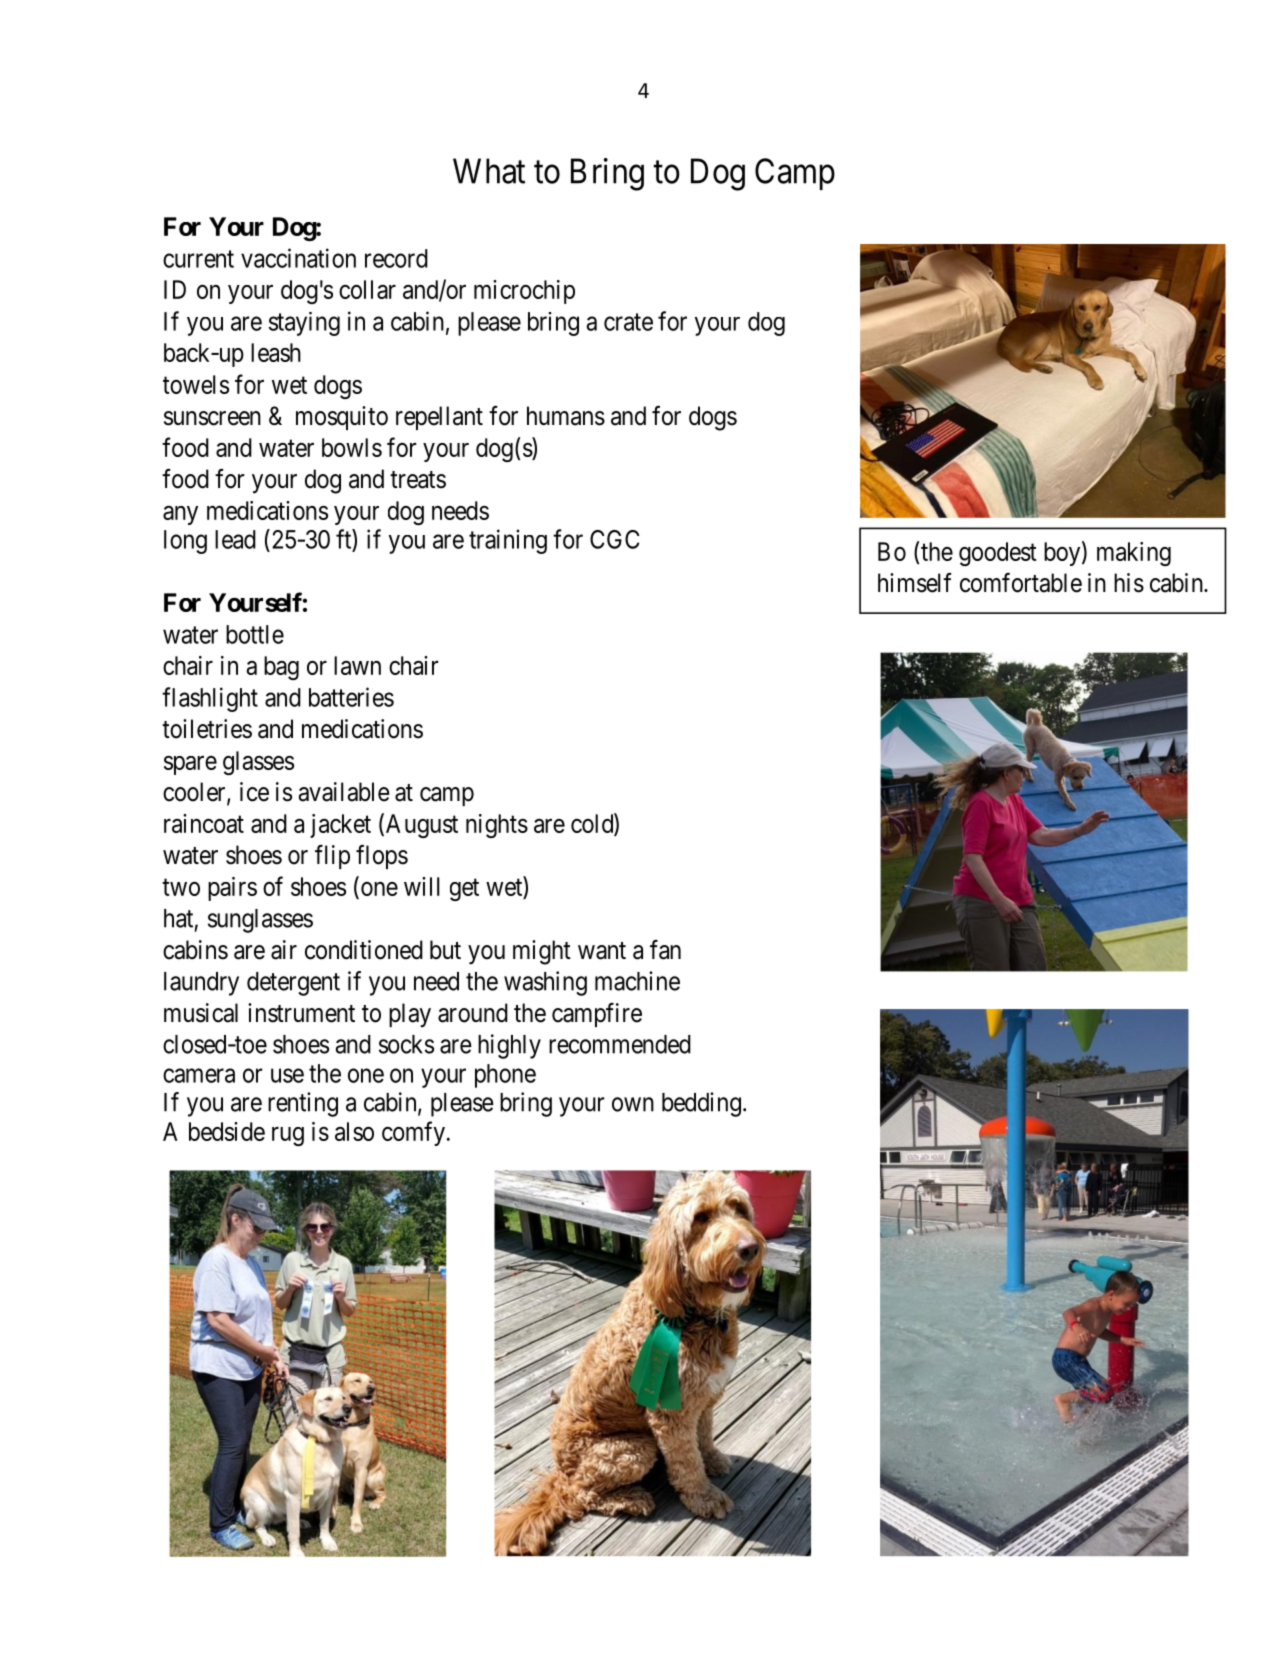 The height and width of the screenshot is (1665, 1287). What do you see at coordinates (566, 416) in the screenshot?
I see `humans` at bounding box center [566, 416].
